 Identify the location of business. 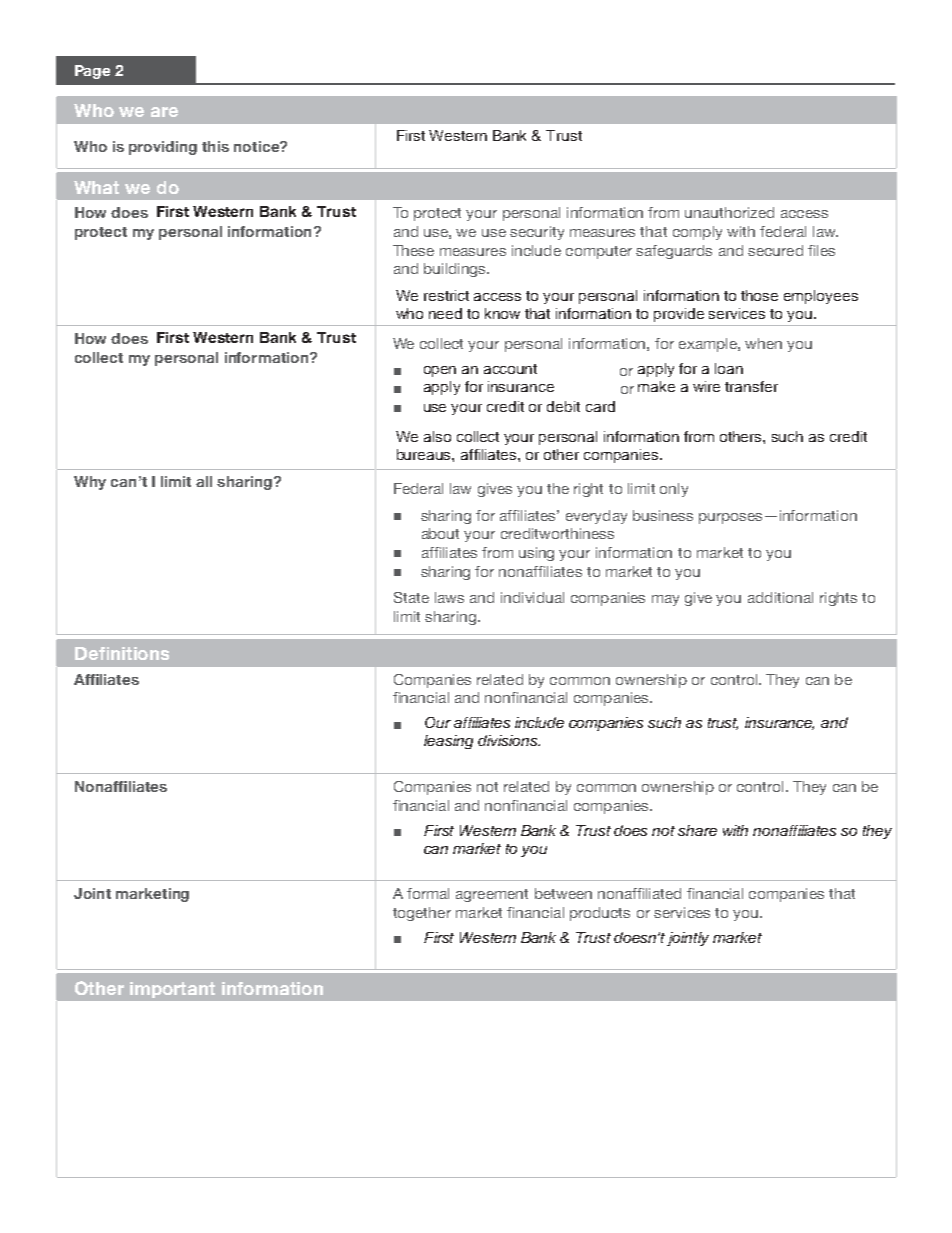
(663, 515).
